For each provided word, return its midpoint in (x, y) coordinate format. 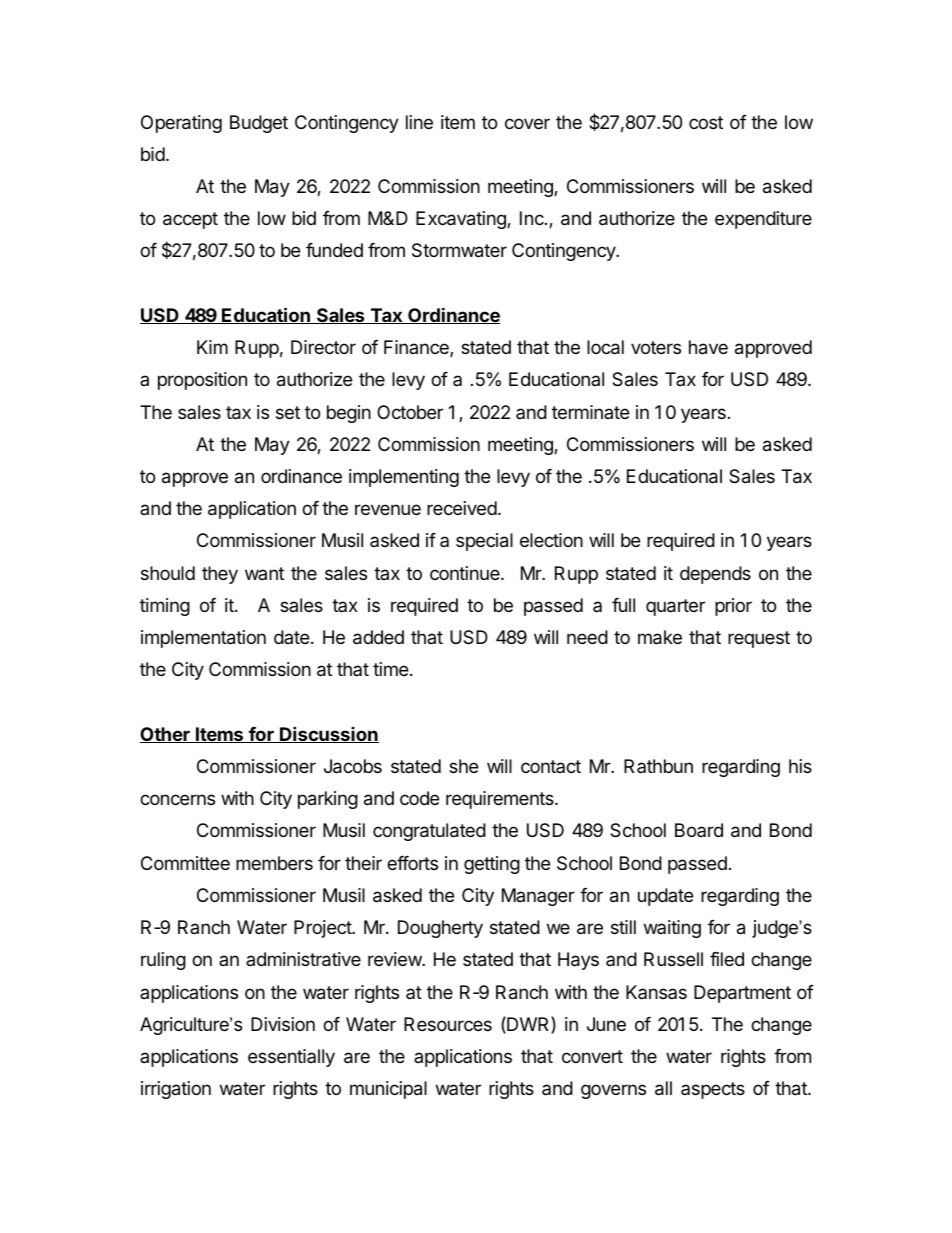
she (463, 766)
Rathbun (658, 766)
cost (706, 122)
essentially (291, 1058)
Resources (448, 1024)
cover (527, 123)
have (708, 347)
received (462, 508)
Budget (259, 124)
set (288, 412)
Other (166, 735)
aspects (713, 1090)
